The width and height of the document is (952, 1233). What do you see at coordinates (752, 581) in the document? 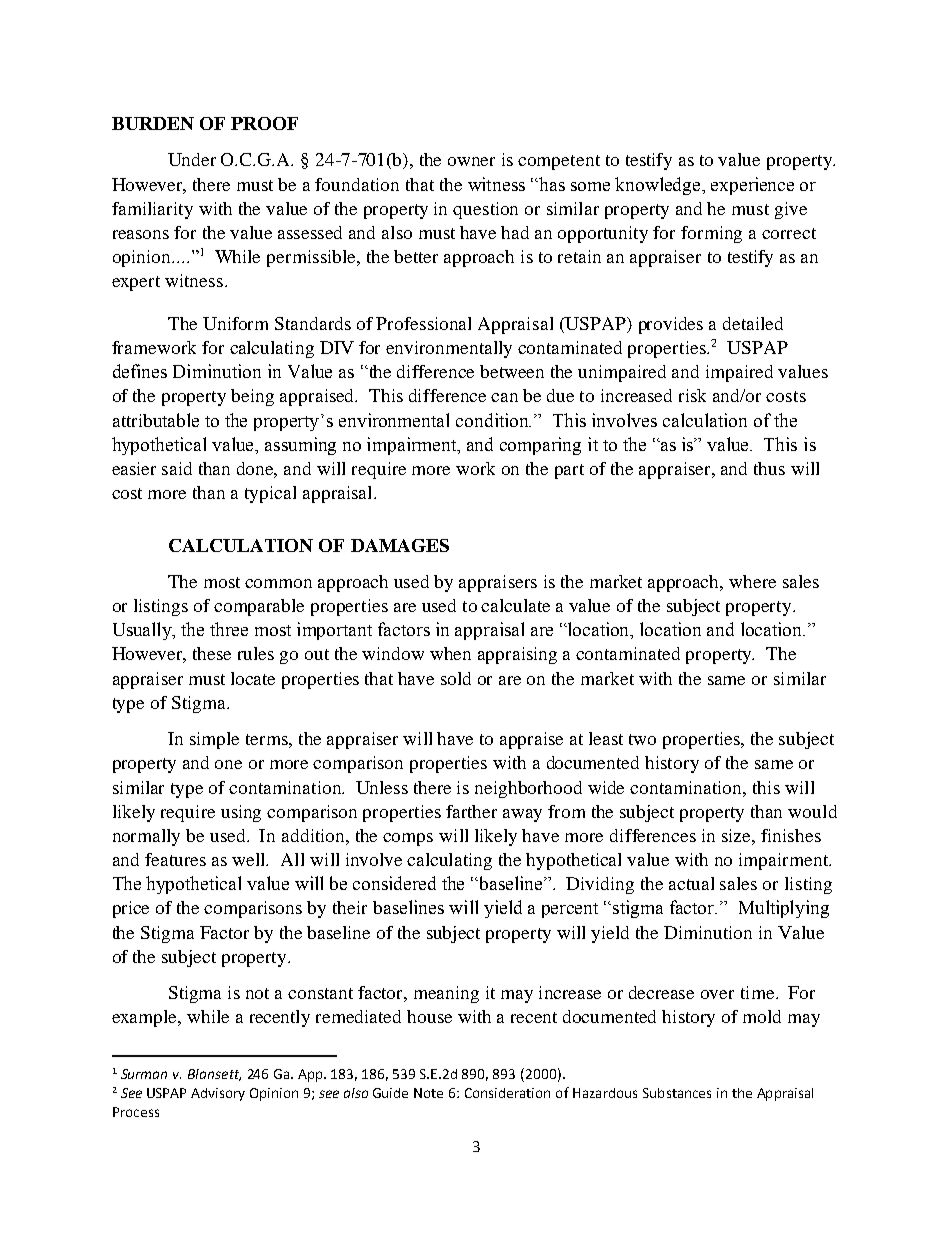
I see `where` at bounding box center [752, 581].
